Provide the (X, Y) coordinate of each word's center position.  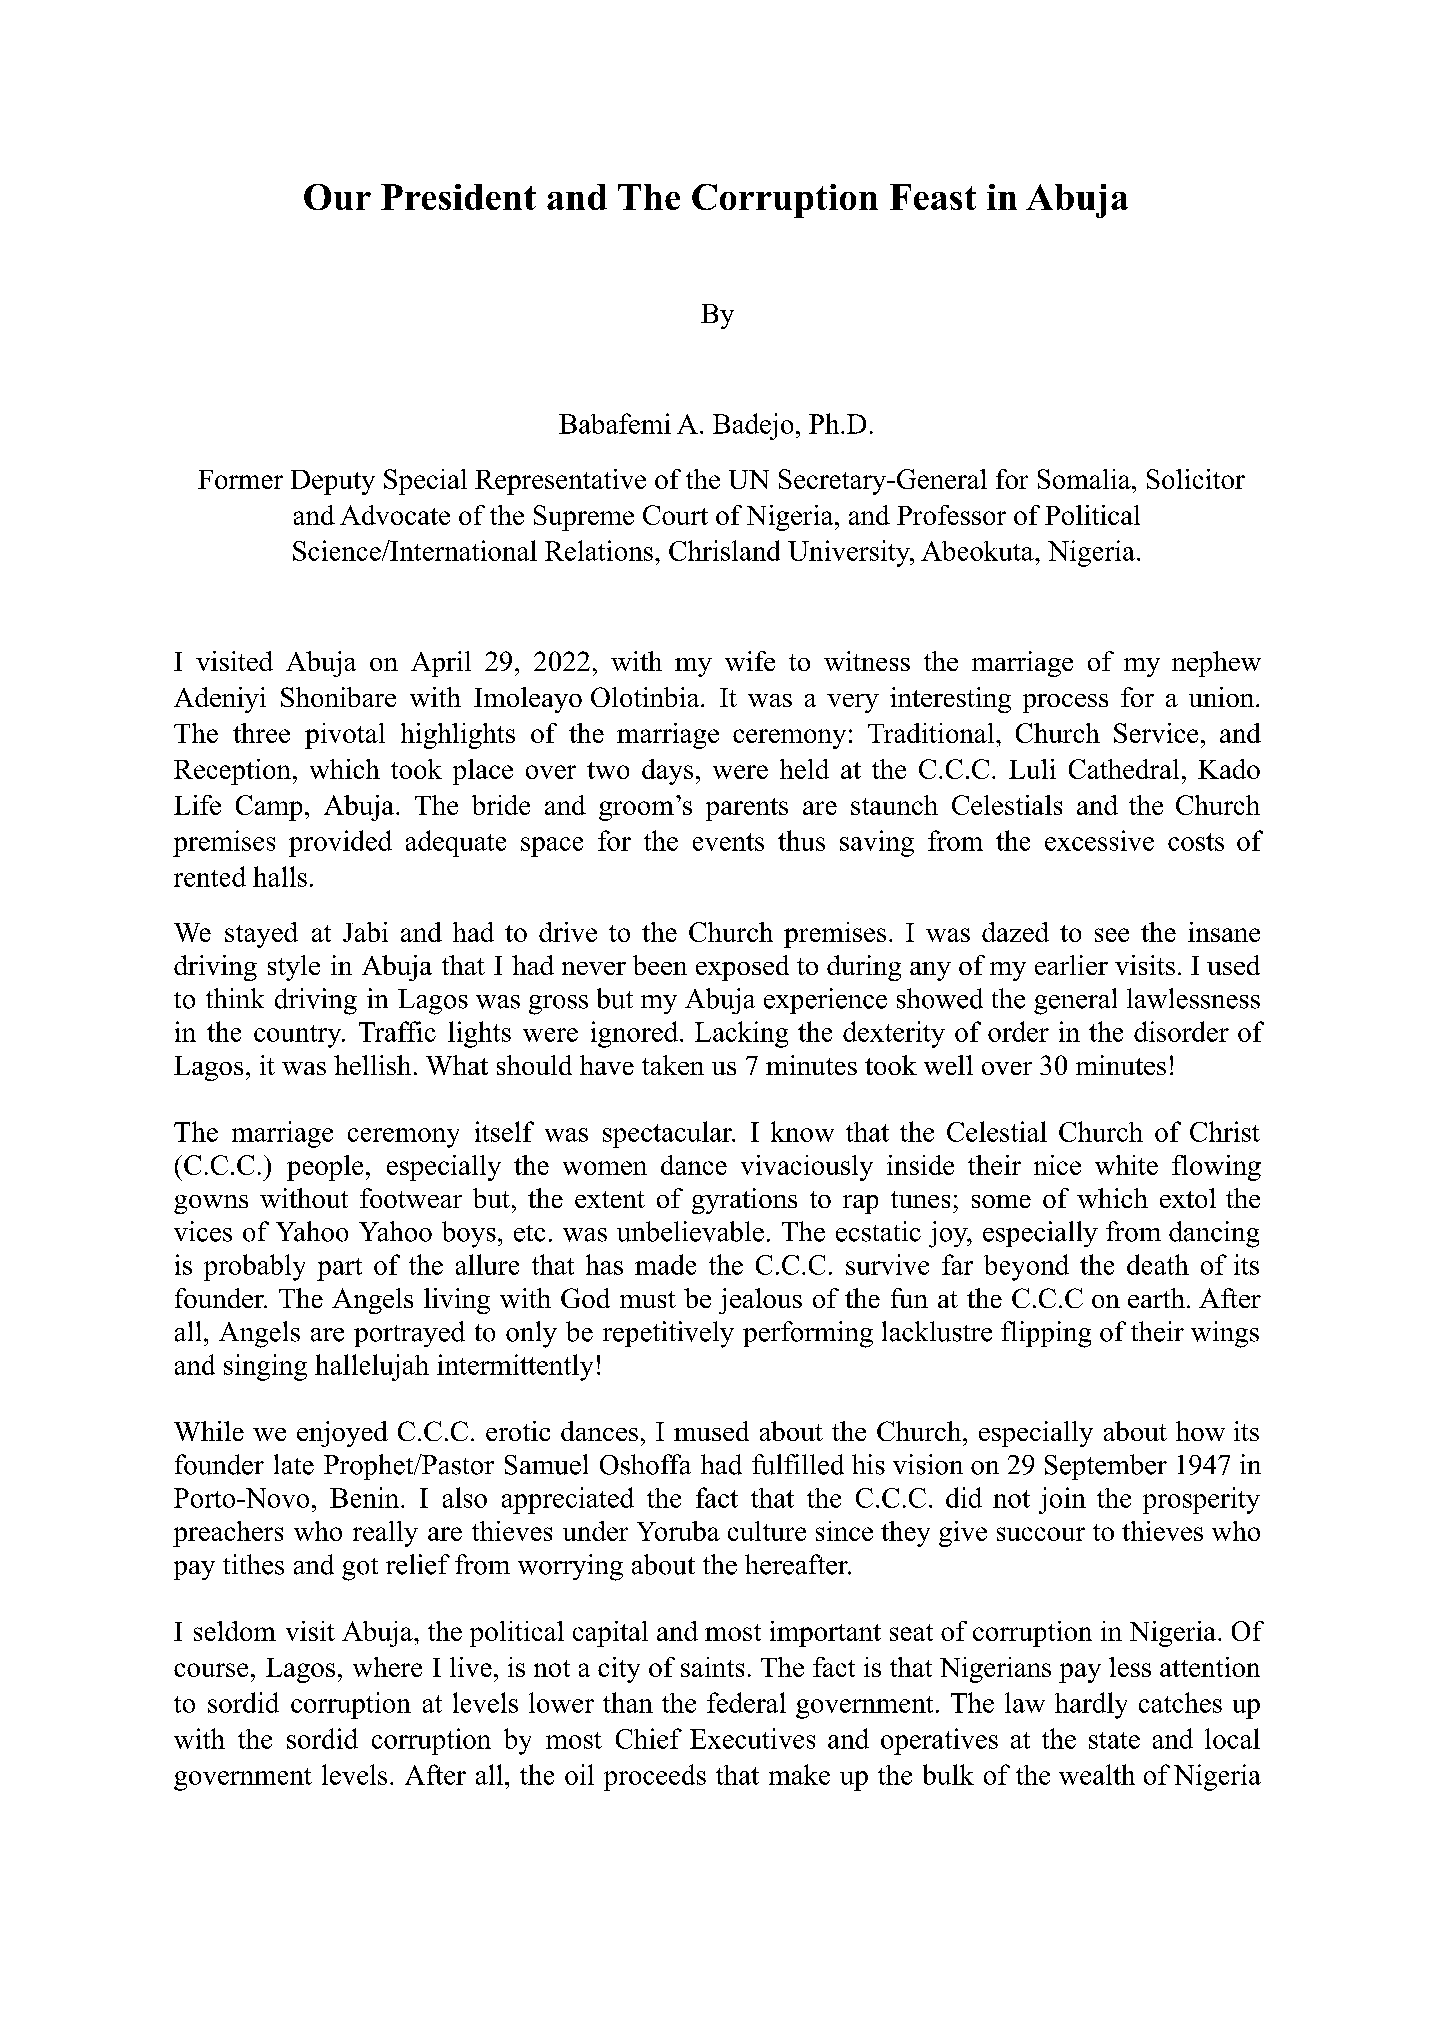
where (387, 1667)
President (458, 197)
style (294, 968)
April (441, 664)
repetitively (668, 1334)
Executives (752, 1738)
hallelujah (372, 1367)
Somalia (1084, 479)
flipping (1046, 1334)
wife (750, 661)
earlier (1071, 965)
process (1065, 703)
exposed (742, 968)
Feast (933, 197)
